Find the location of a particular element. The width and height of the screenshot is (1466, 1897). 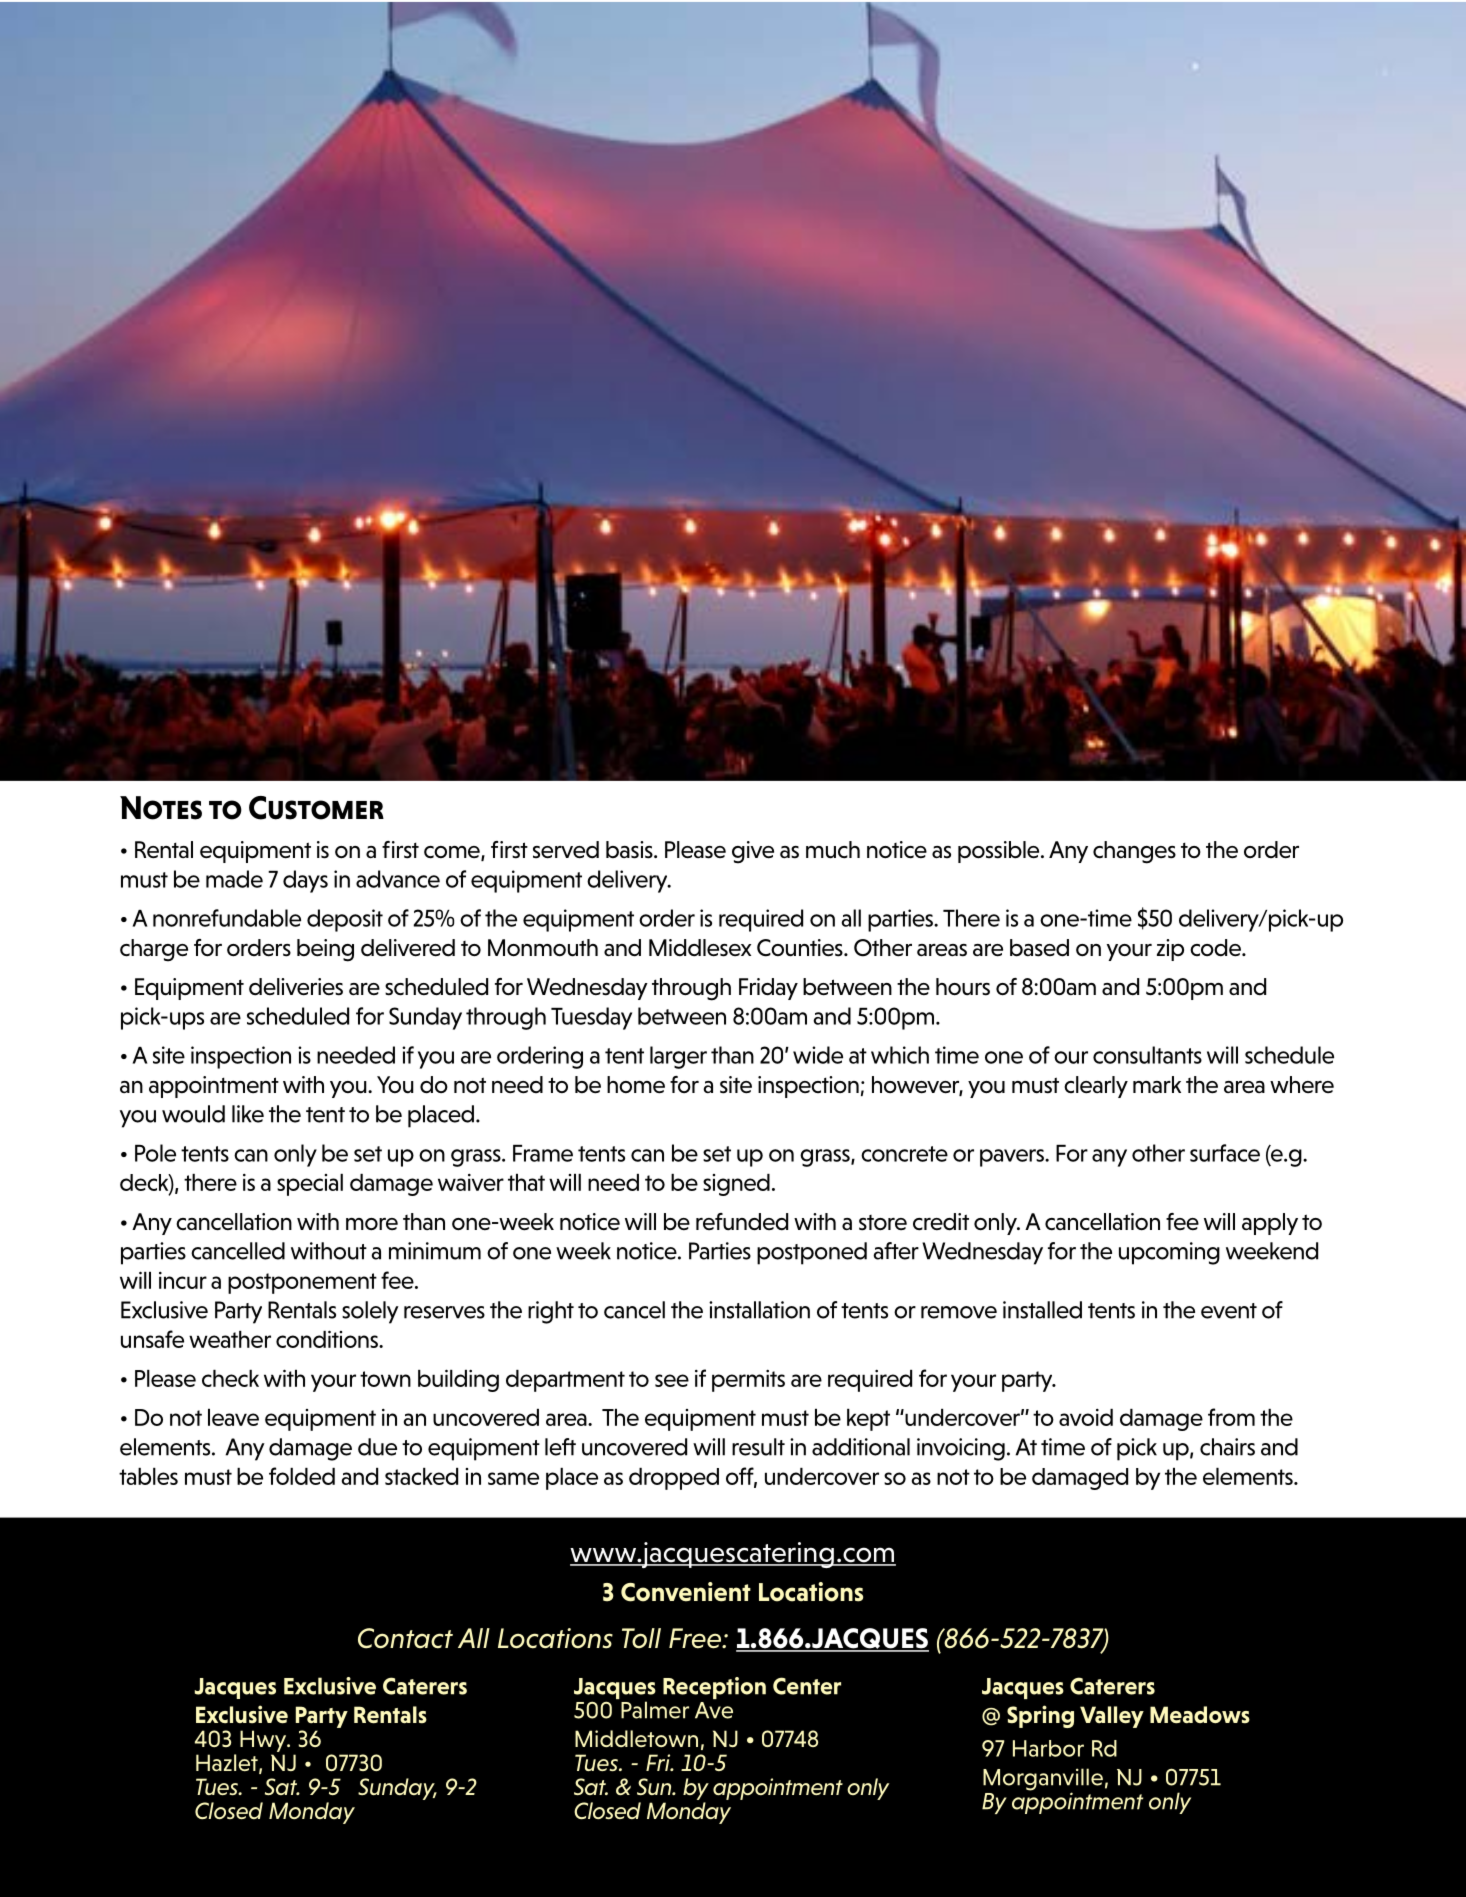

check is located at coordinates (230, 1378).
